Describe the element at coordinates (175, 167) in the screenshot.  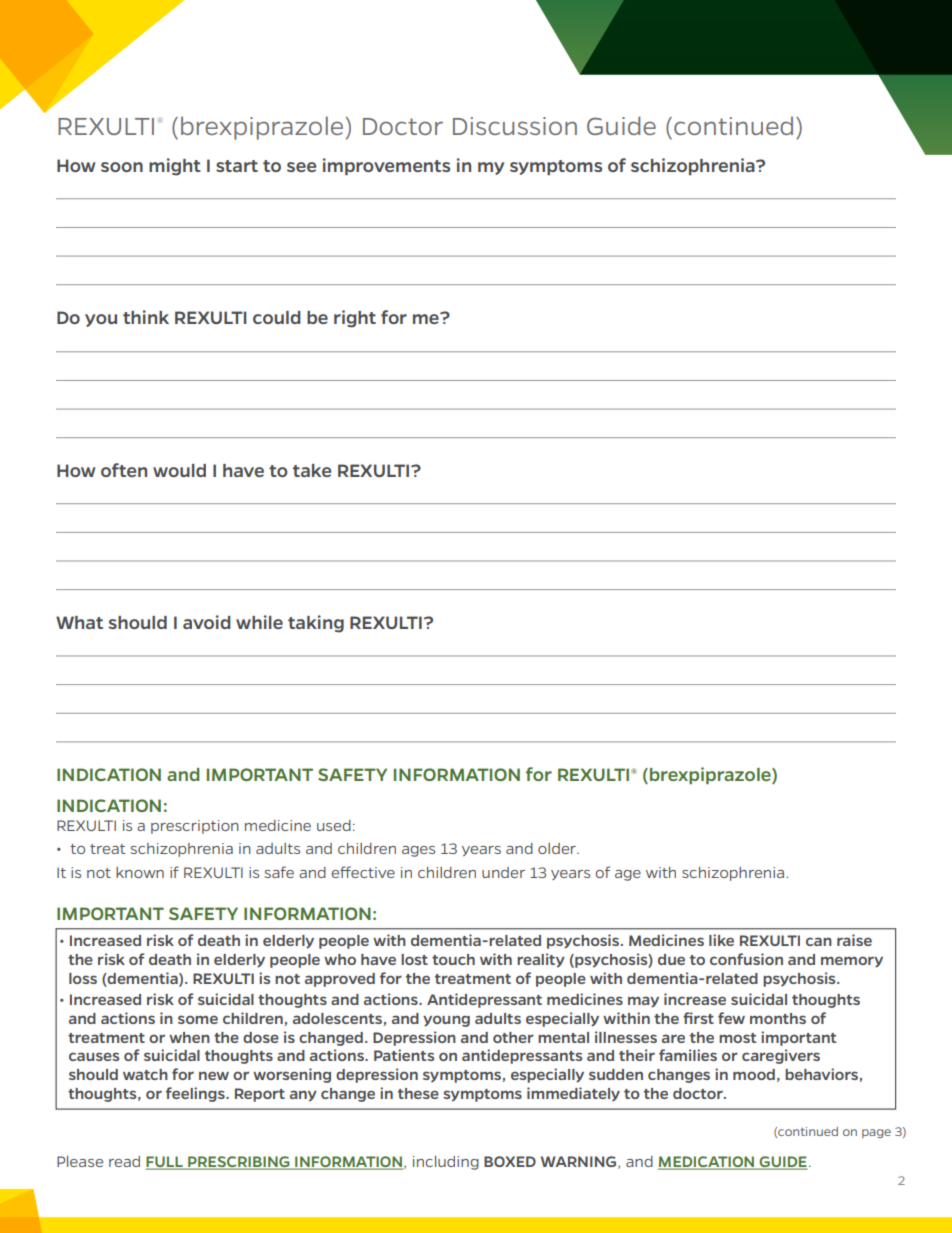
I see `might` at that location.
